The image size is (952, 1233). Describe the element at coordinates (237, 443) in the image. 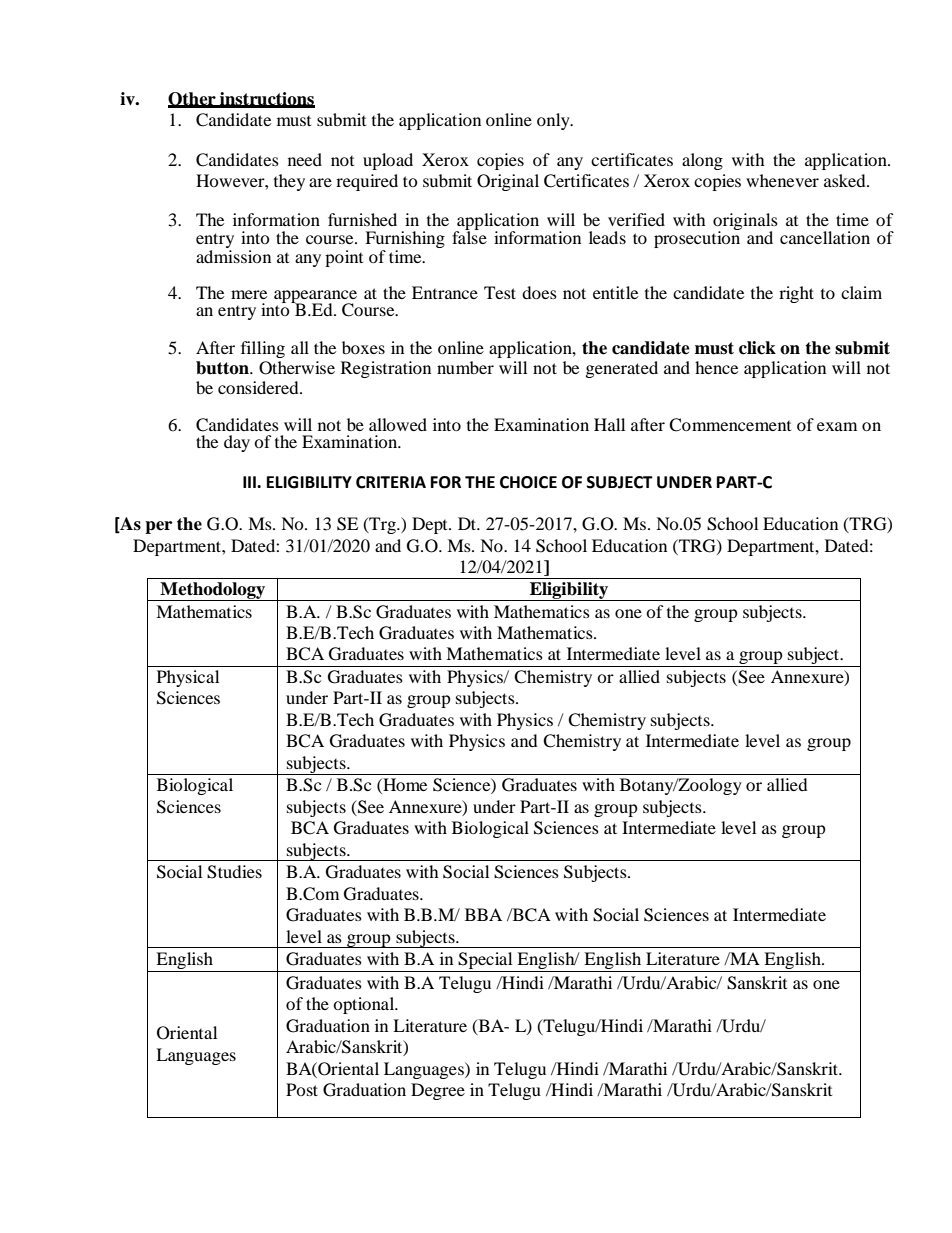

I see `day` at that location.
